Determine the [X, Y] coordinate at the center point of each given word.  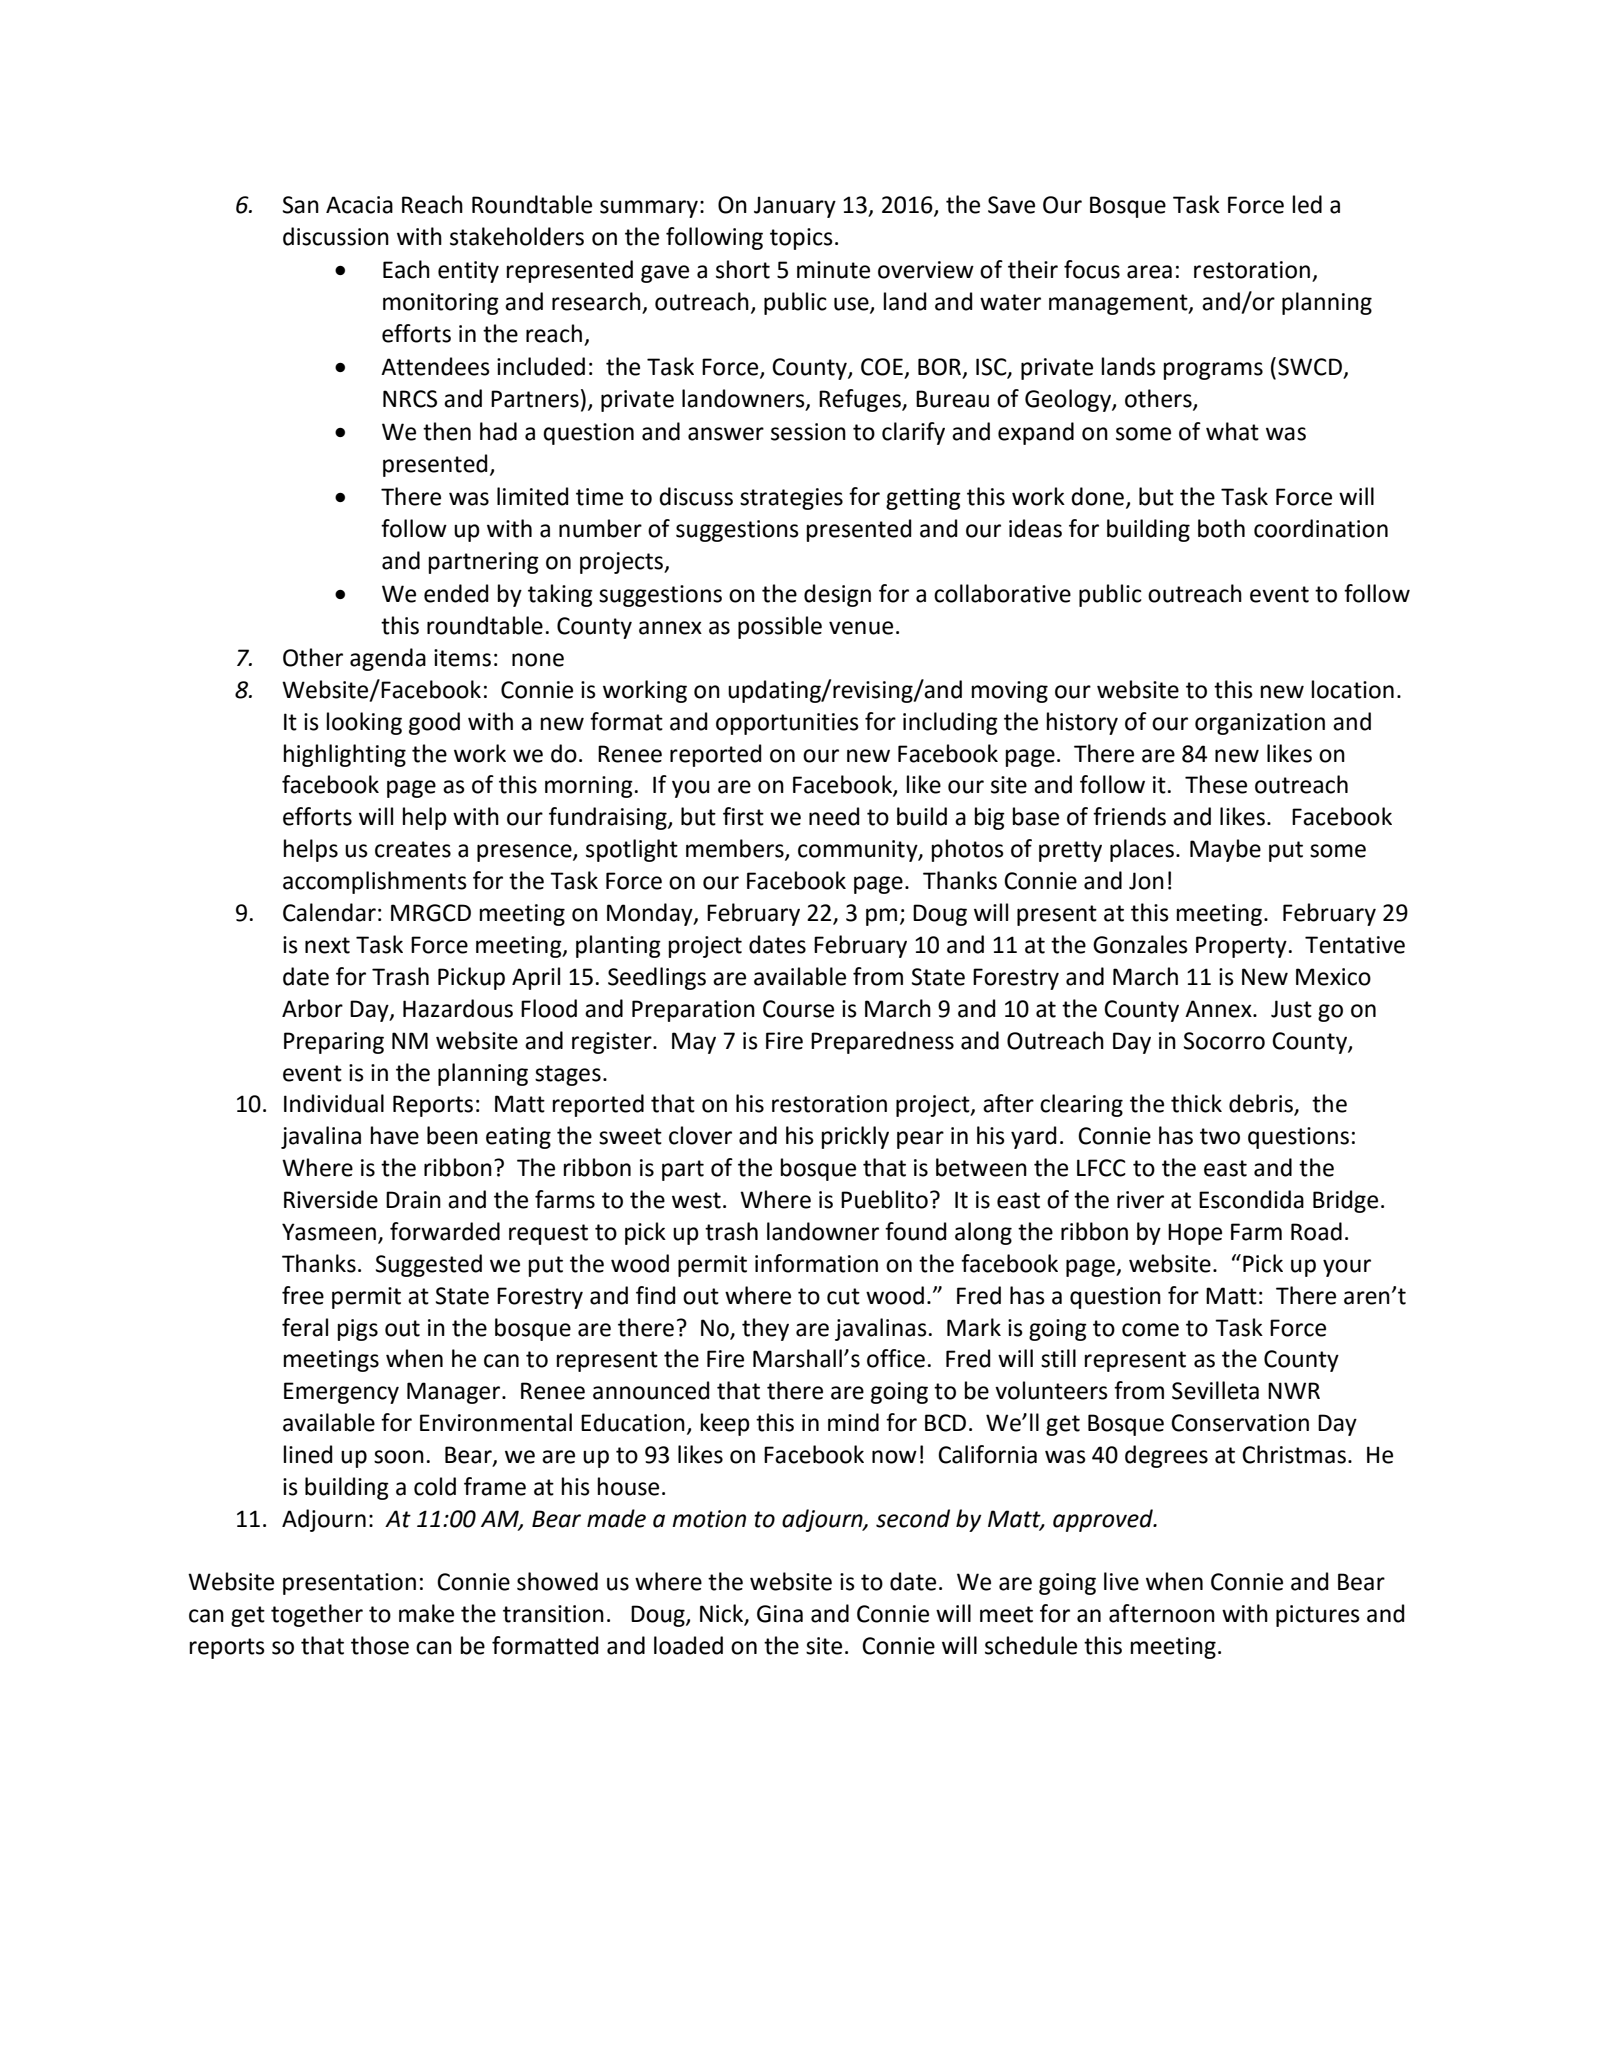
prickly [855, 1137]
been [452, 1135]
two [1220, 1136]
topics [801, 239]
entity [468, 272]
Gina [780, 1614]
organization [1260, 724]
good [434, 723]
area [1149, 272]
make [426, 1613]
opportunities [787, 724]
